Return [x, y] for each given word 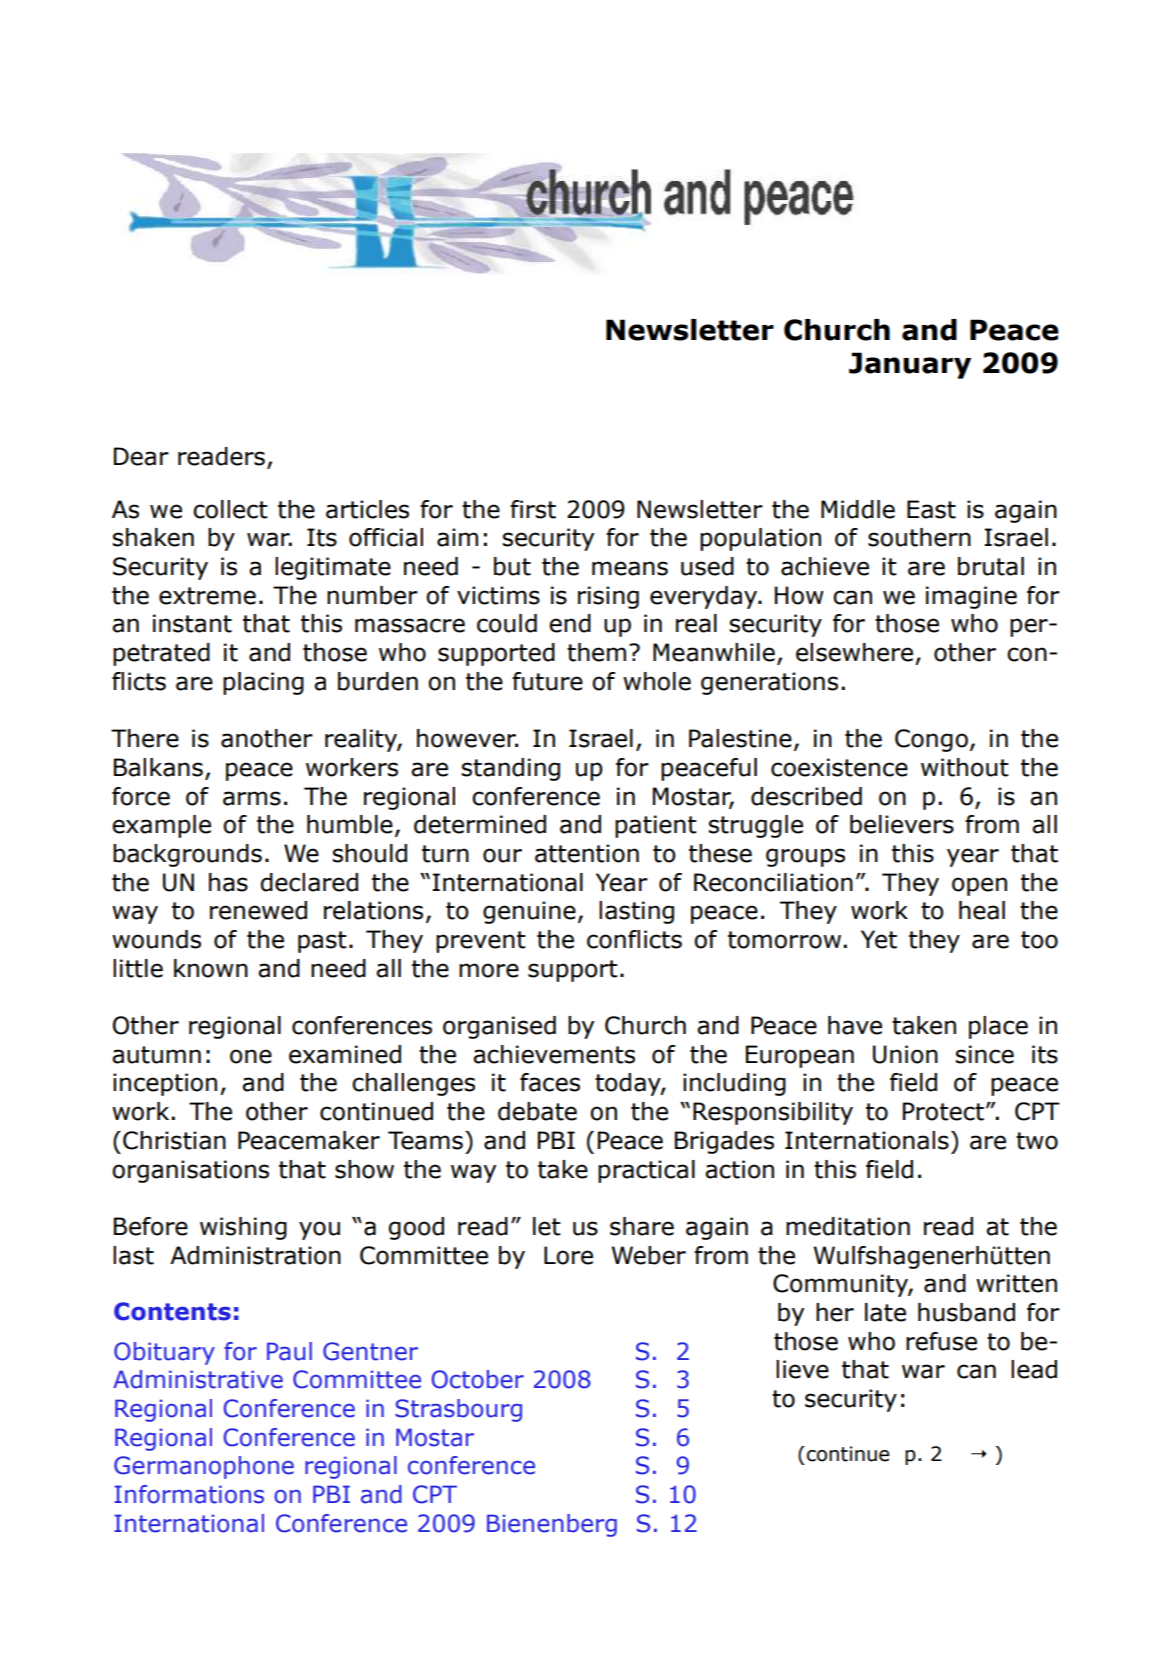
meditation [848, 1226]
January [910, 365]
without [965, 767]
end [570, 623]
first [533, 509]
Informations [189, 1494]
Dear [141, 456]
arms [252, 798]
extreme [207, 596]
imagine [971, 597]
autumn [156, 1055]
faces [550, 1082]
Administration [255, 1255]
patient [656, 826]
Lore [568, 1255]
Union [905, 1054]
